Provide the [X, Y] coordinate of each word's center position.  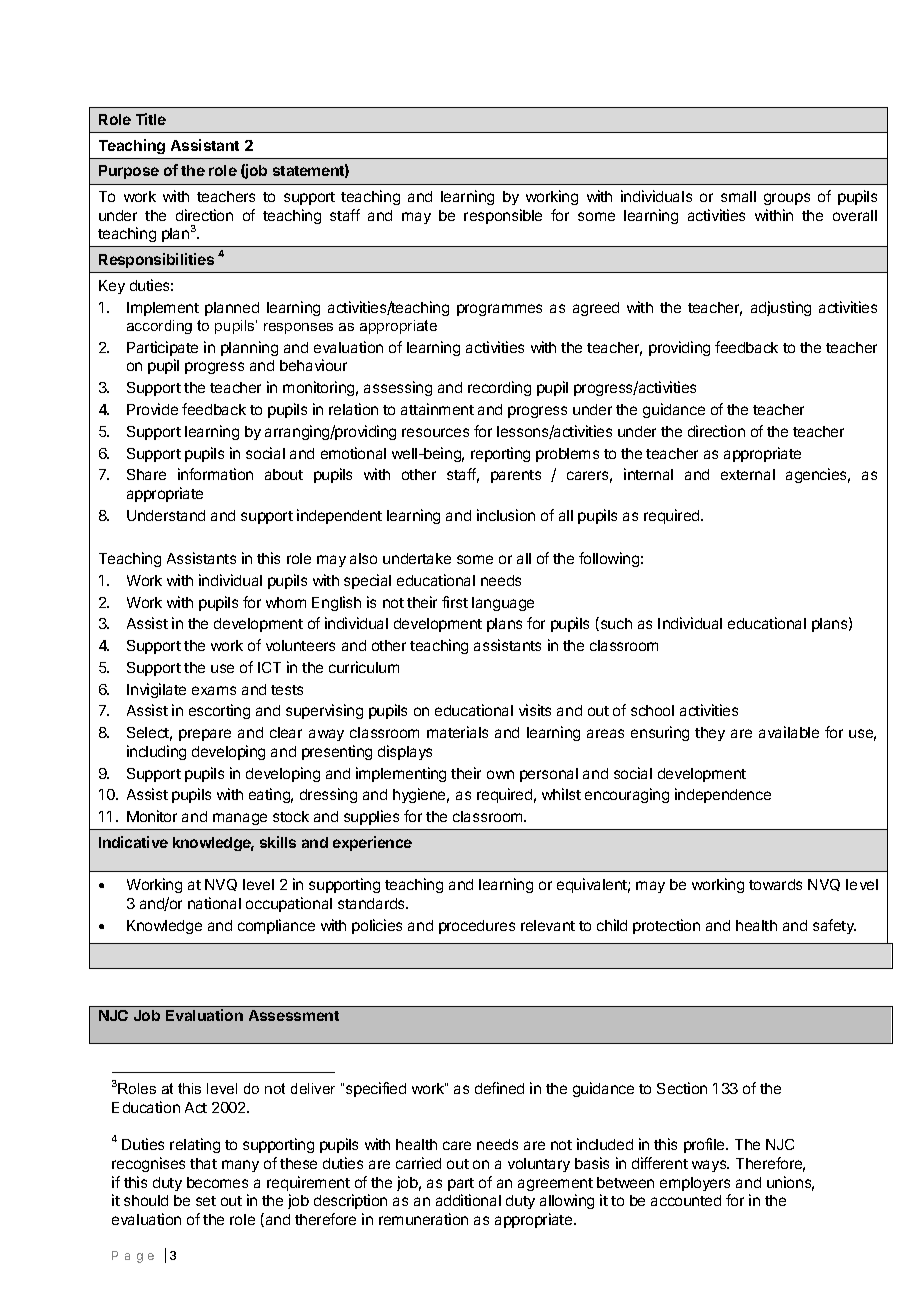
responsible [503, 216]
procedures [477, 927]
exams [214, 690]
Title [151, 119]
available [789, 732]
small [738, 196]
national [214, 903]
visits [535, 710]
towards [775, 884]
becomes [217, 1182]
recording [499, 388]
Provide [152, 409]
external [748, 474]
